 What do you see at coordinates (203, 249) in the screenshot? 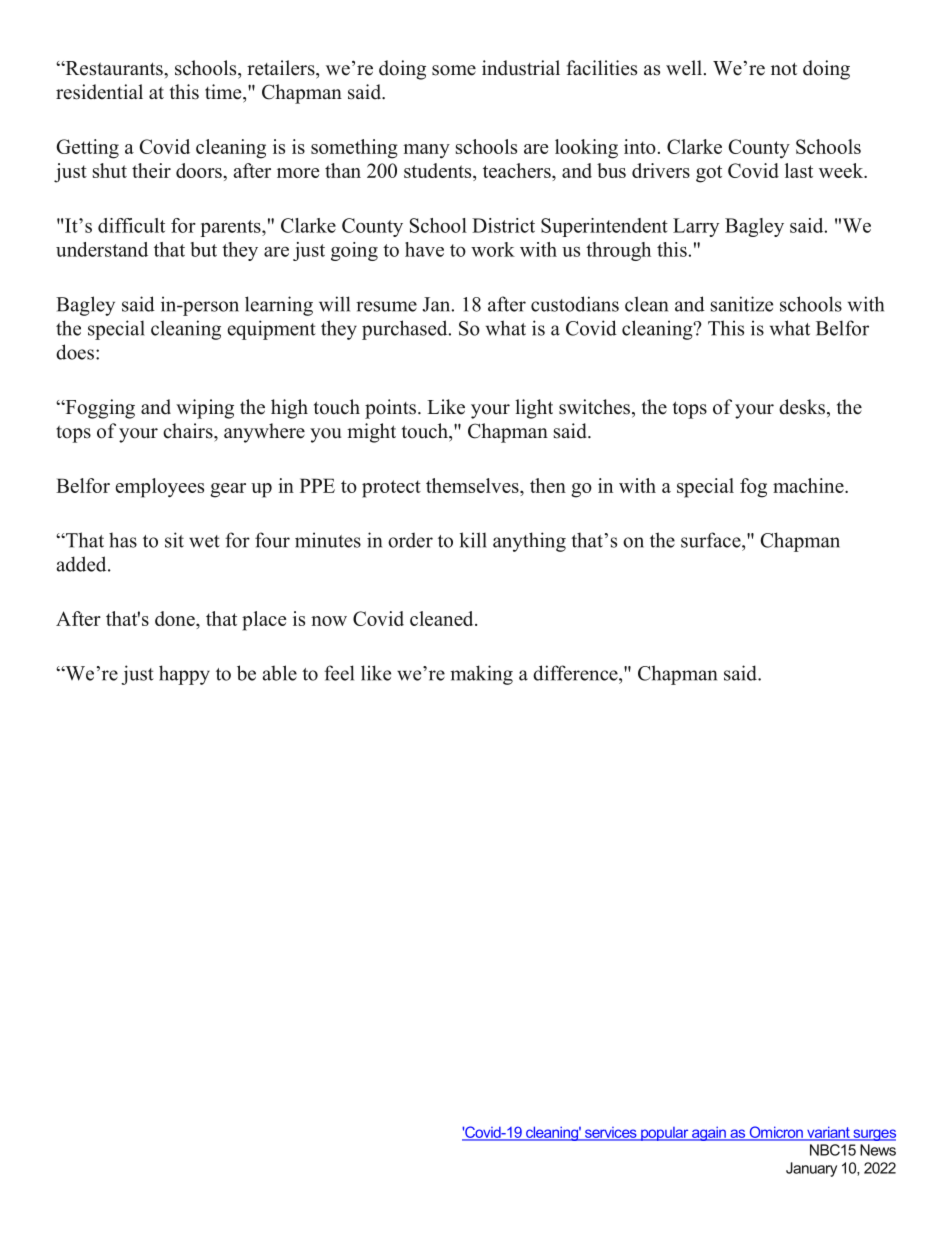
I see `but` at bounding box center [203, 249].
